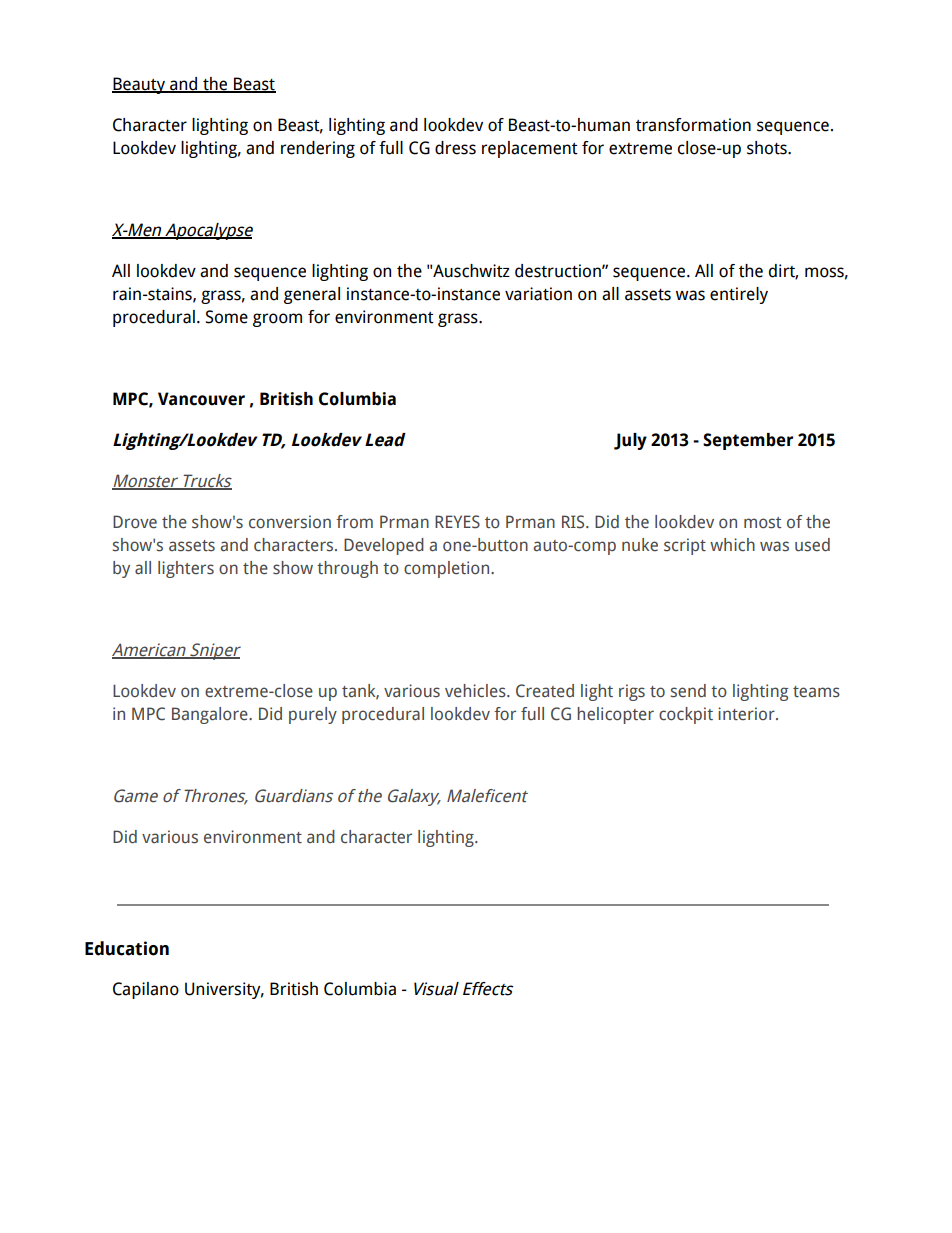  I want to click on Beauty, so click(139, 85).
